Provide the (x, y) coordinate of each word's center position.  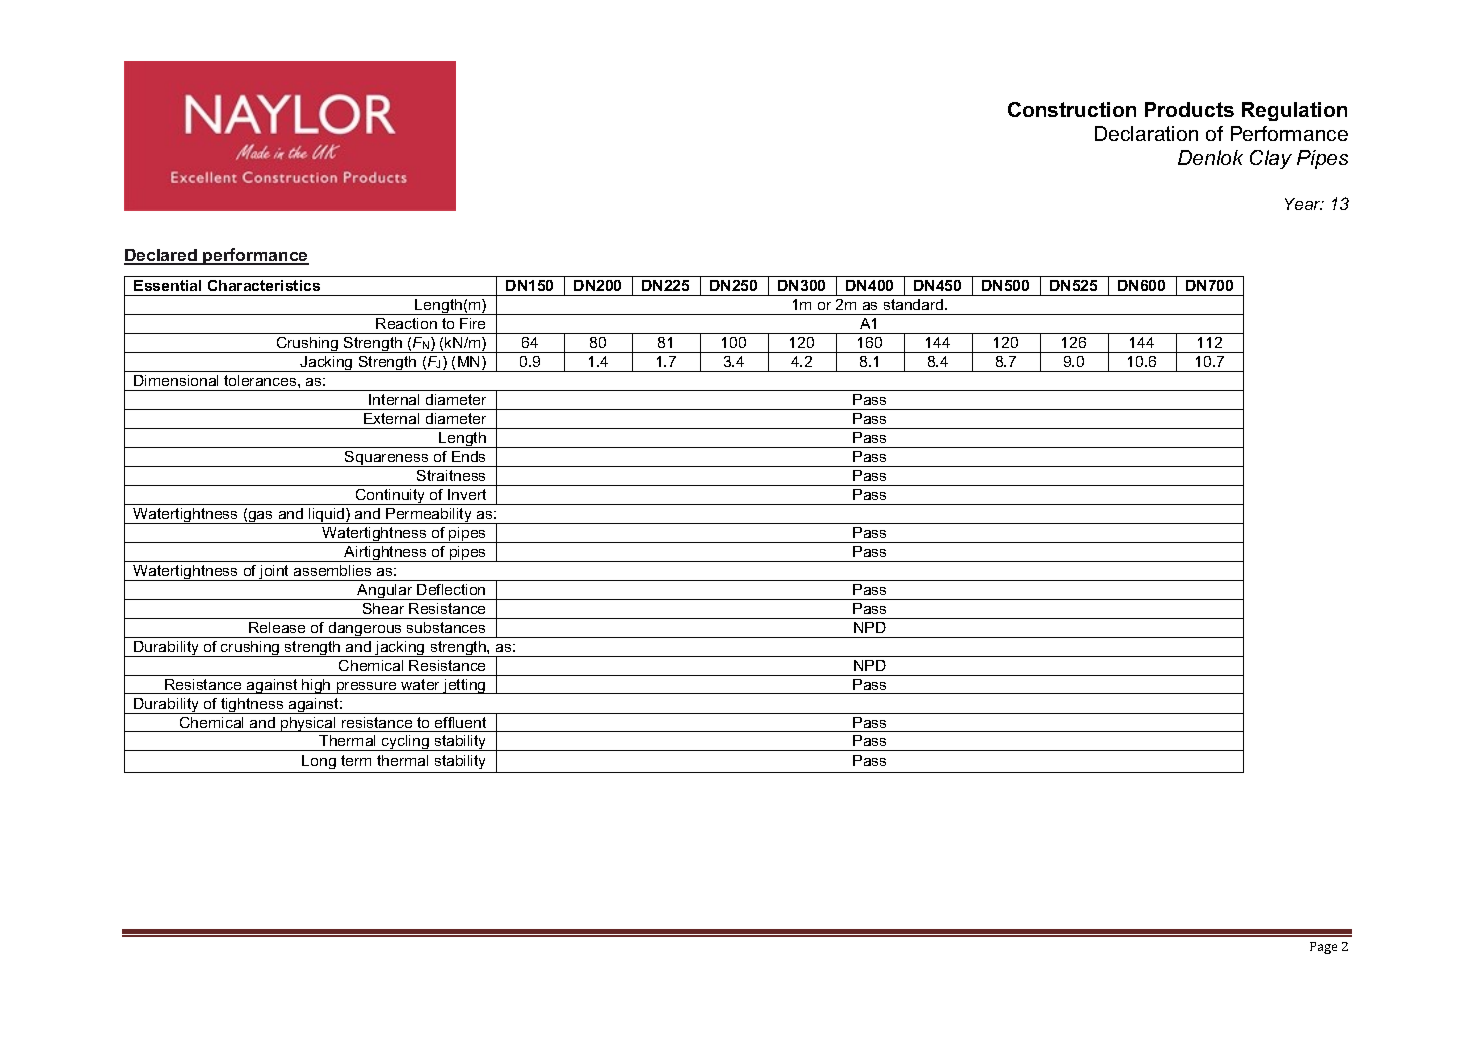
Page (1323, 948)
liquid (327, 516)
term (356, 760)
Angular (385, 592)
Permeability (429, 516)
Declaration (1146, 133)
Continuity (391, 497)
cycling (405, 743)
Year (1304, 204)
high (316, 686)
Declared (161, 256)
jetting (465, 686)
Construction (1072, 109)
